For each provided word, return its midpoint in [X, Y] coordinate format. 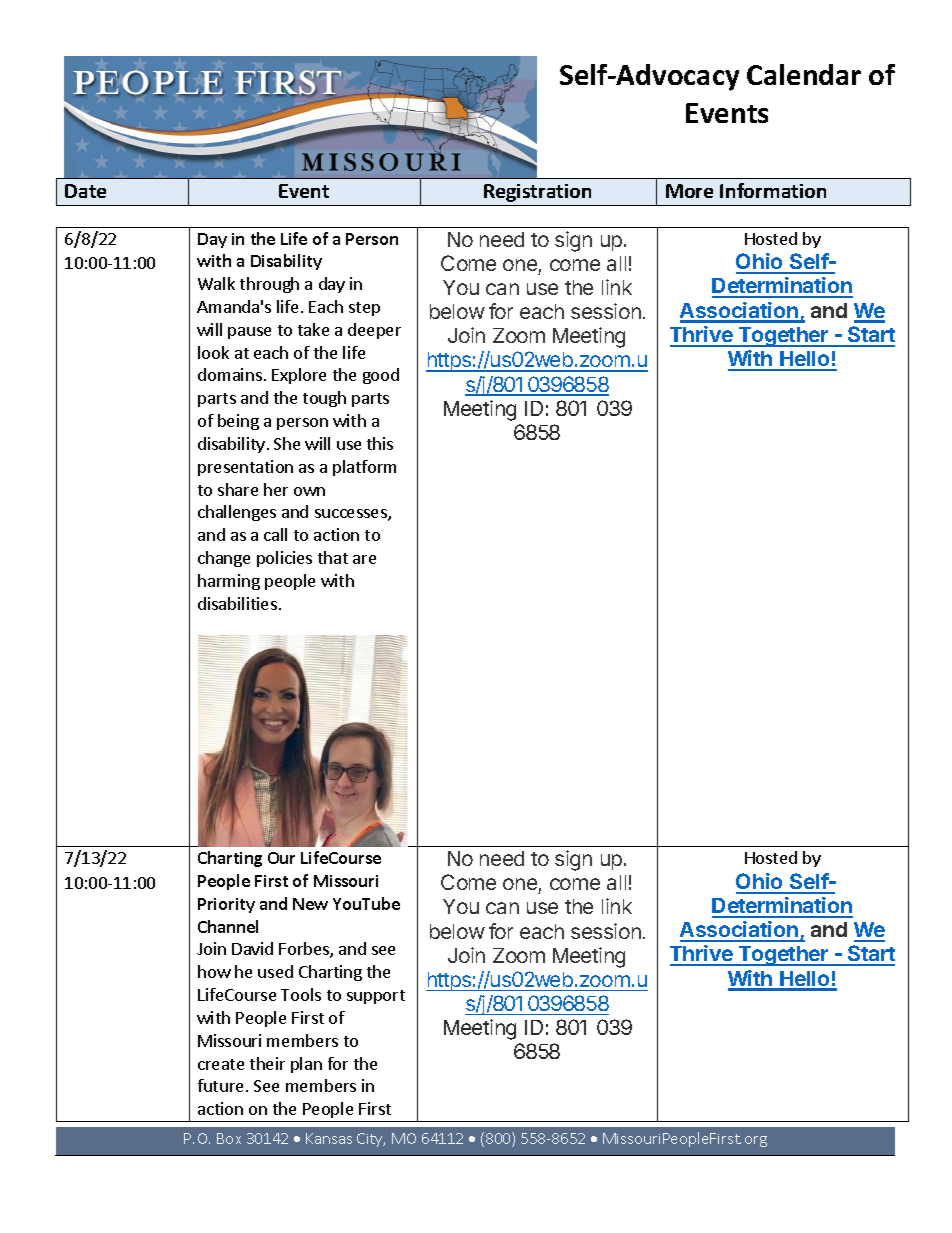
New [310, 904]
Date [85, 191]
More [689, 191]
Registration [537, 193]
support [376, 997]
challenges [237, 513]
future [220, 1085]
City [371, 1140]
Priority [226, 905]
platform [364, 468]
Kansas [329, 1138]
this [380, 443]
